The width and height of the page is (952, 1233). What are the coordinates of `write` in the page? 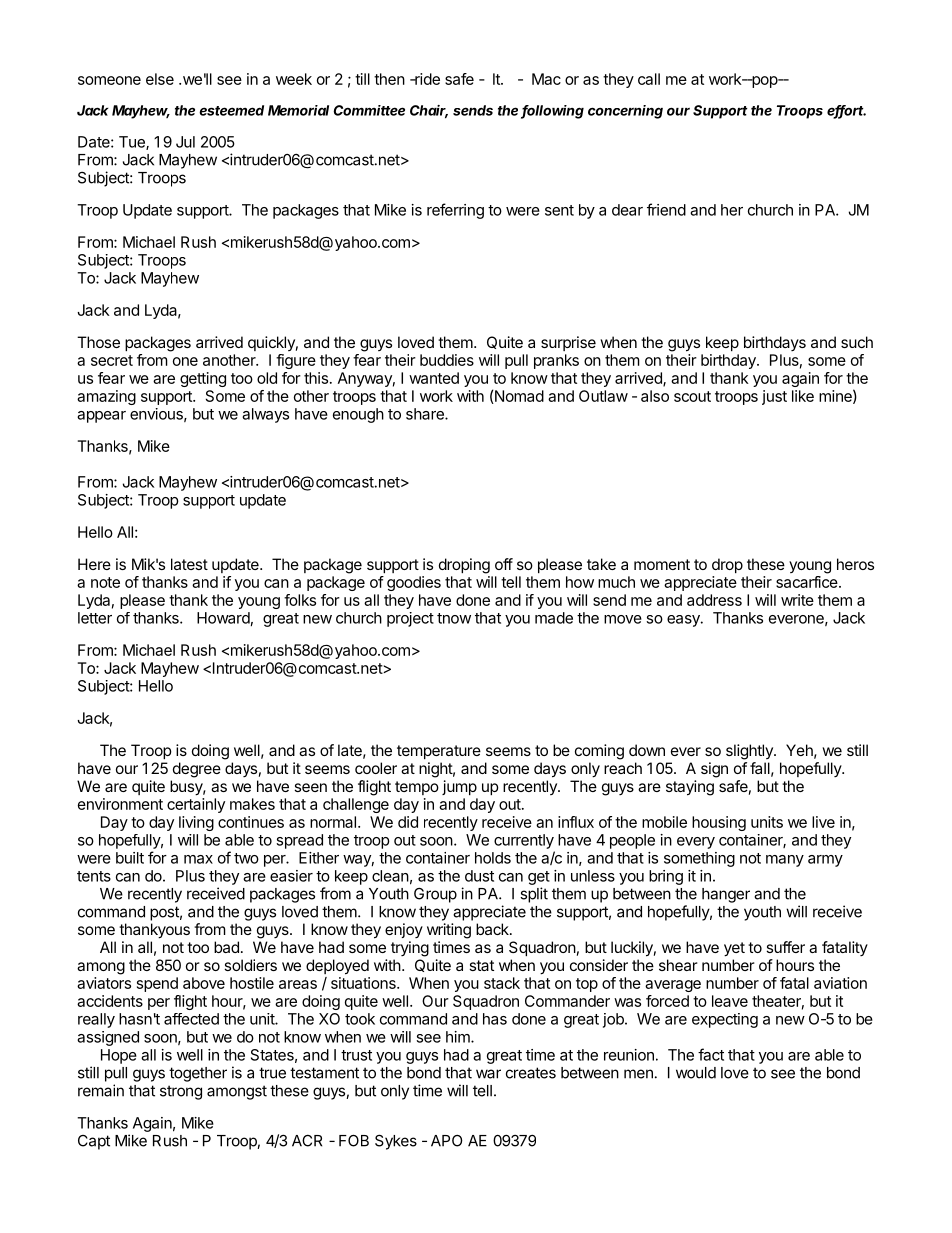 It's located at (797, 600).
